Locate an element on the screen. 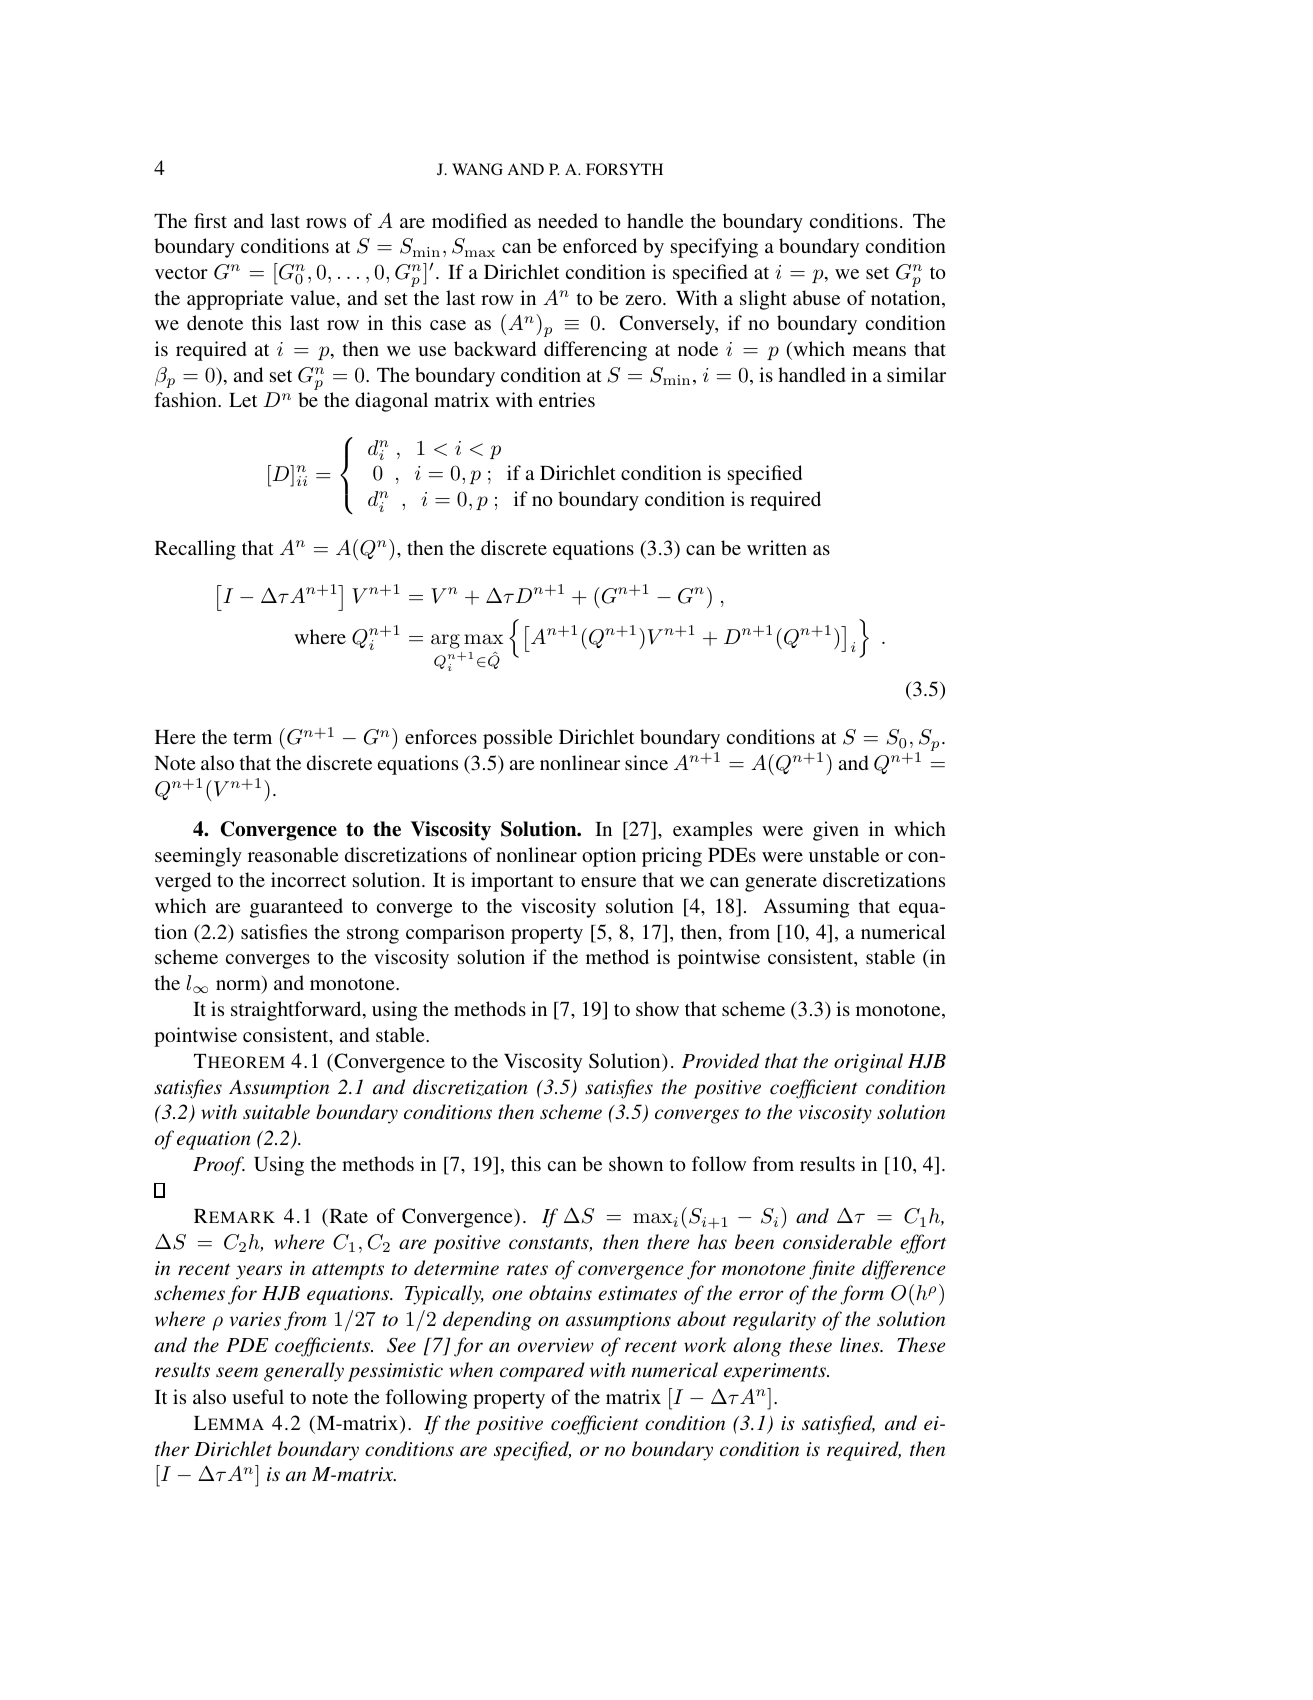 This screenshot has height=1700, width=1313. written is located at coordinates (777, 547).
